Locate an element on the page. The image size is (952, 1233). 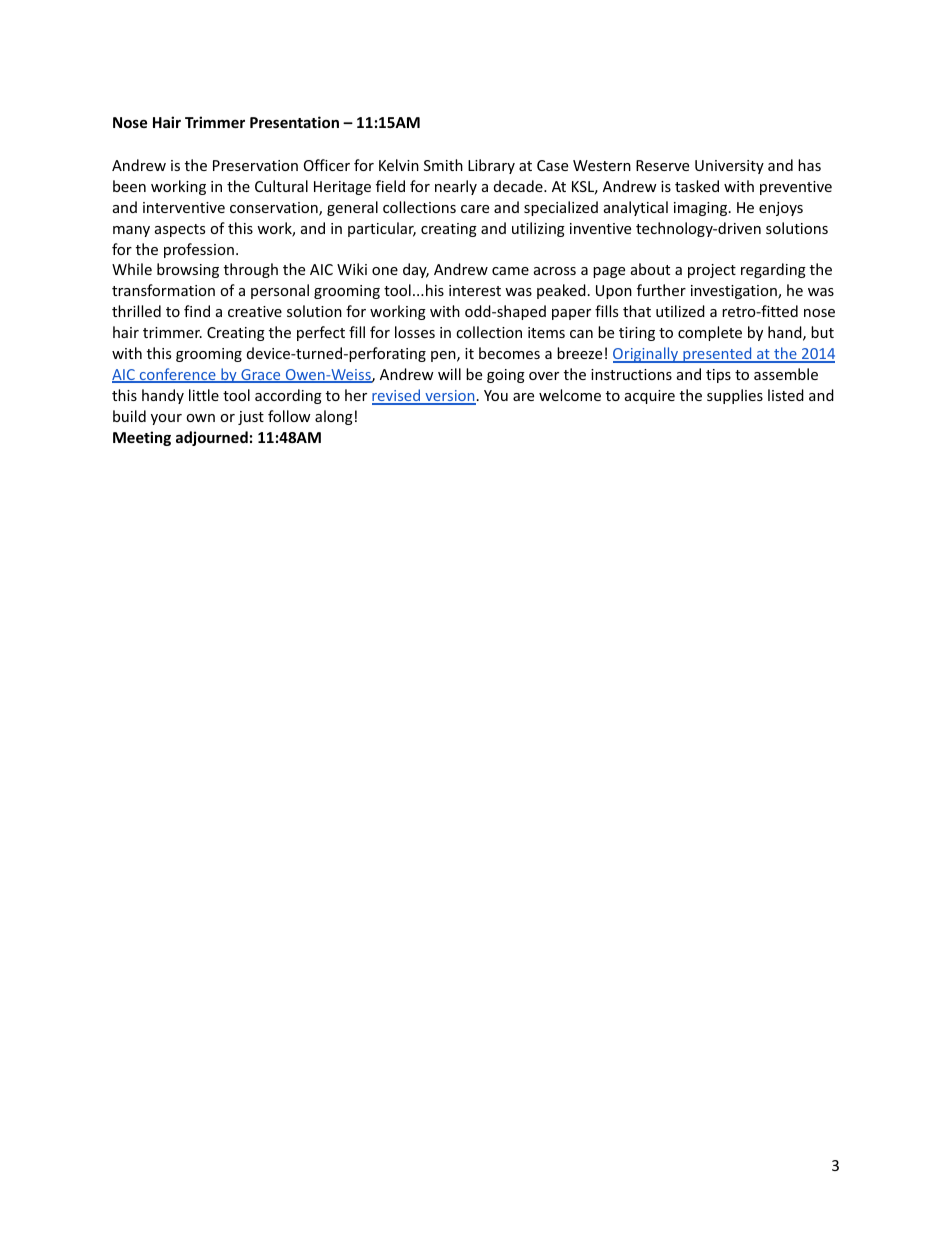
own is located at coordinates (200, 418).
